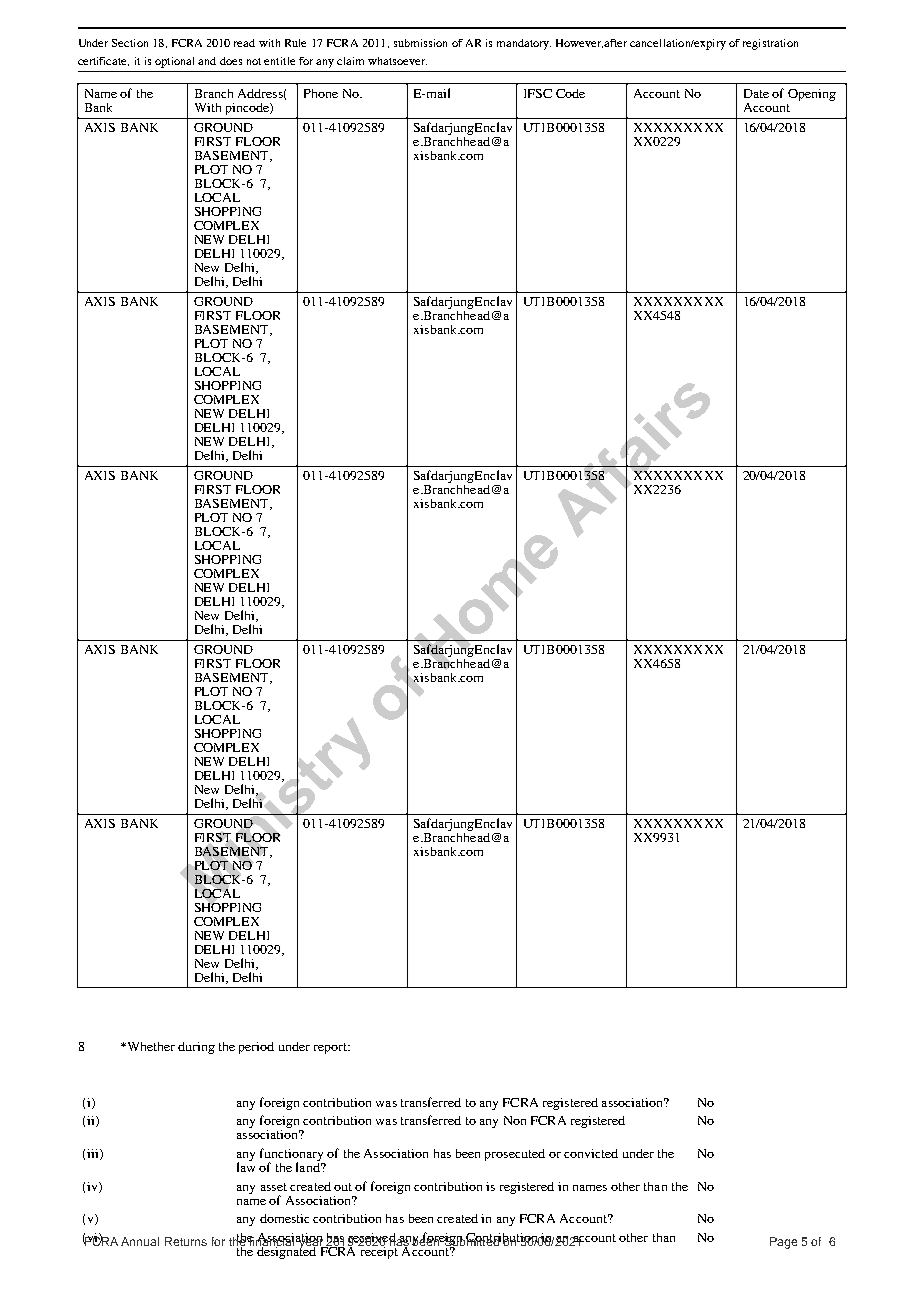 Image resolution: width=924 pixels, height=1308 pixels. Describe the element at coordinates (420, 43) in the screenshot. I see `submission` at that location.
